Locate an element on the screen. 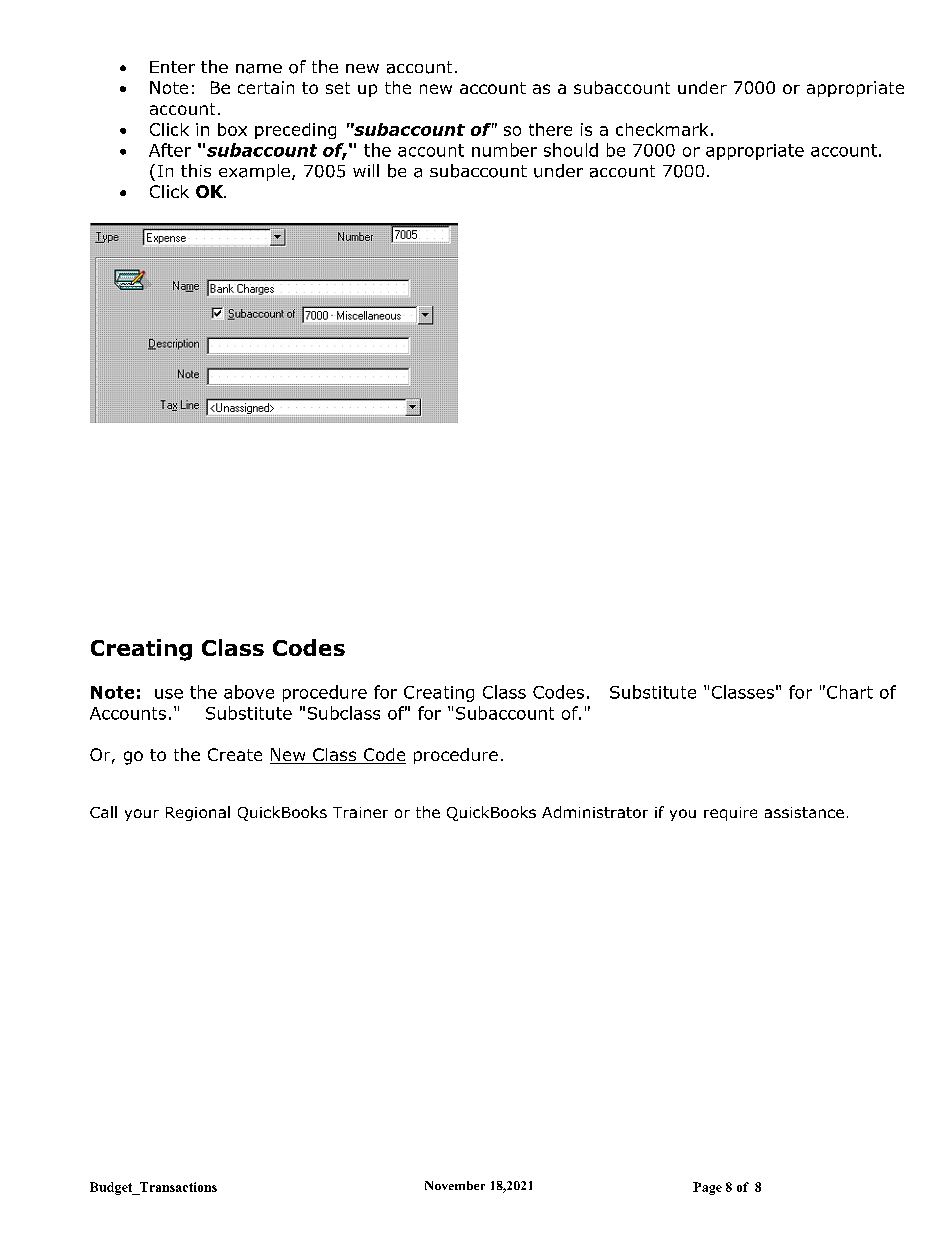 Image resolution: width=952 pixels, height=1233 pixels. Trainer is located at coordinates (360, 812).
